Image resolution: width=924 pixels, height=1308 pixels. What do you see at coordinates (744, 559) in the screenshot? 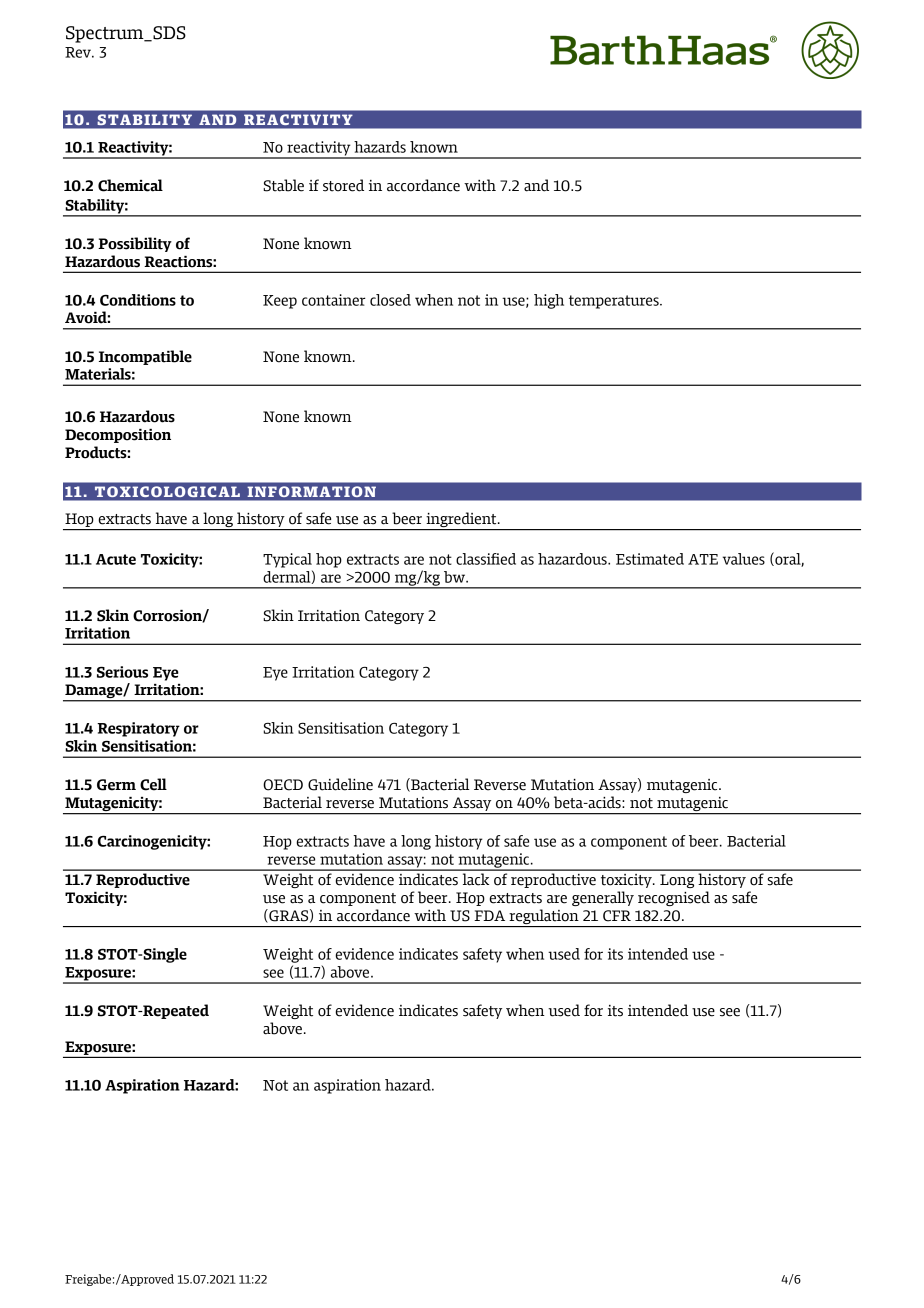
I see `values` at bounding box center [744, 559].
